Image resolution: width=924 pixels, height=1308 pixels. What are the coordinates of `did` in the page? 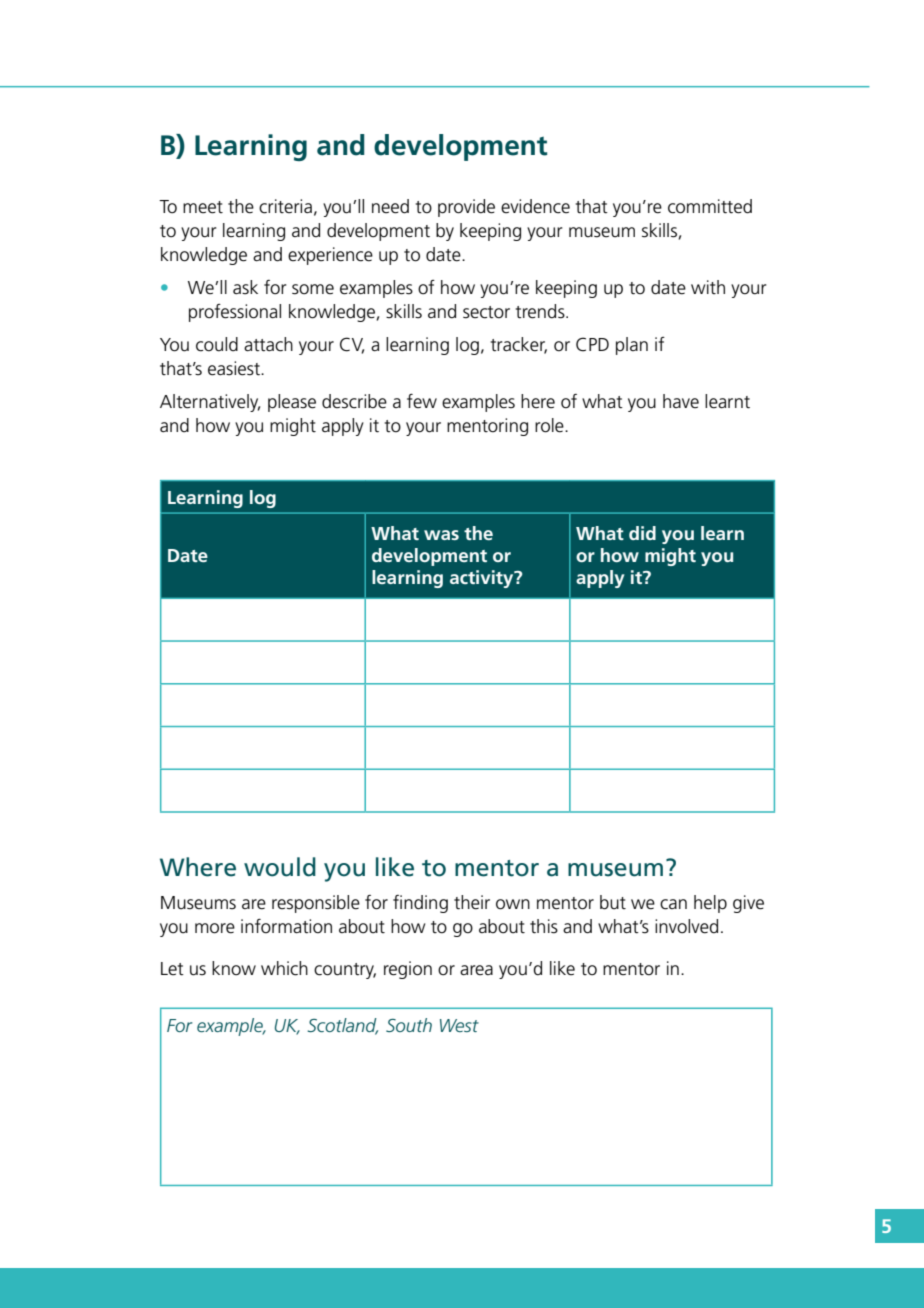 It's located at (642, 533).
